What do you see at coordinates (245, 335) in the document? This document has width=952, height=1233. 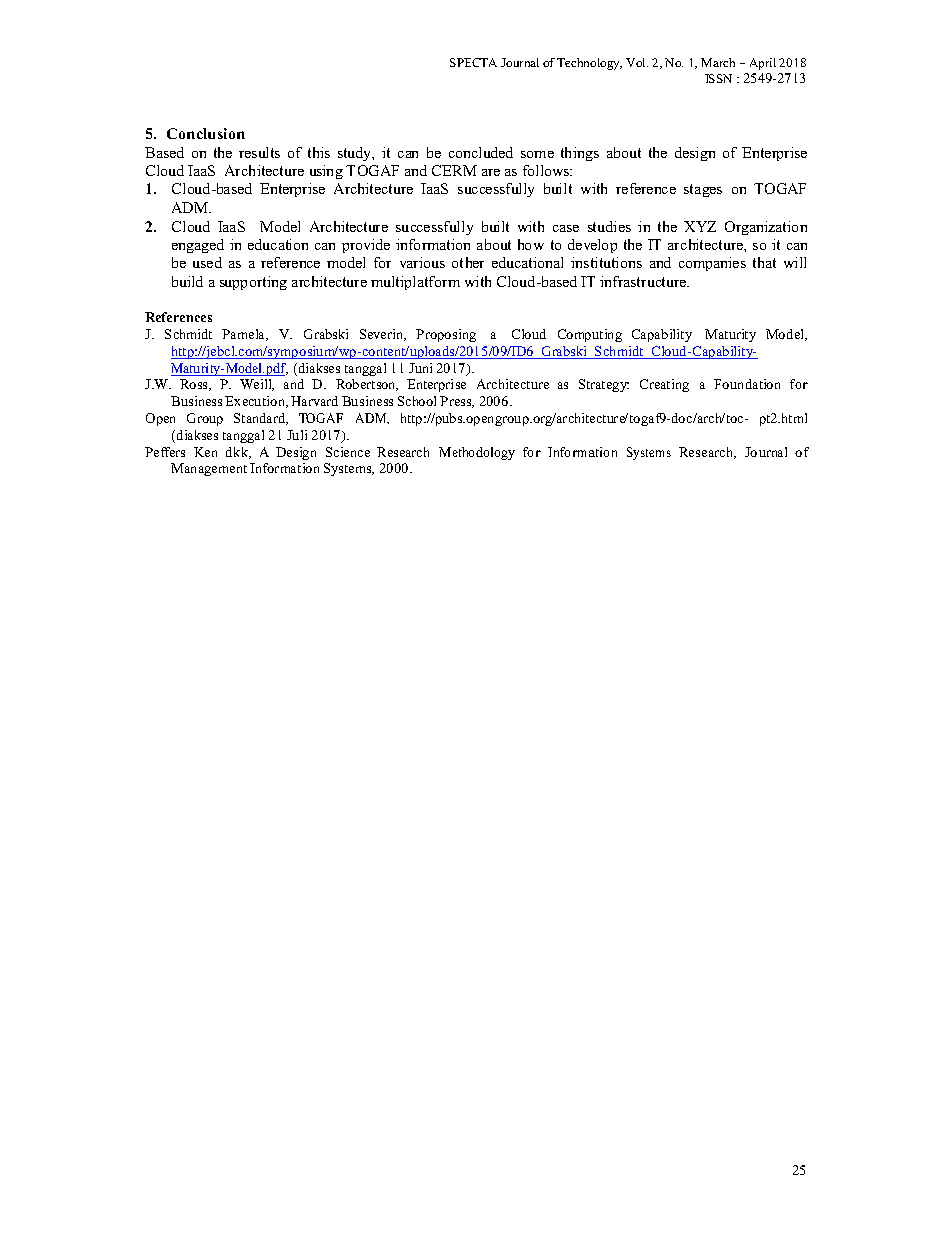 I see `Pamela` at bounding box center [245, 335].
